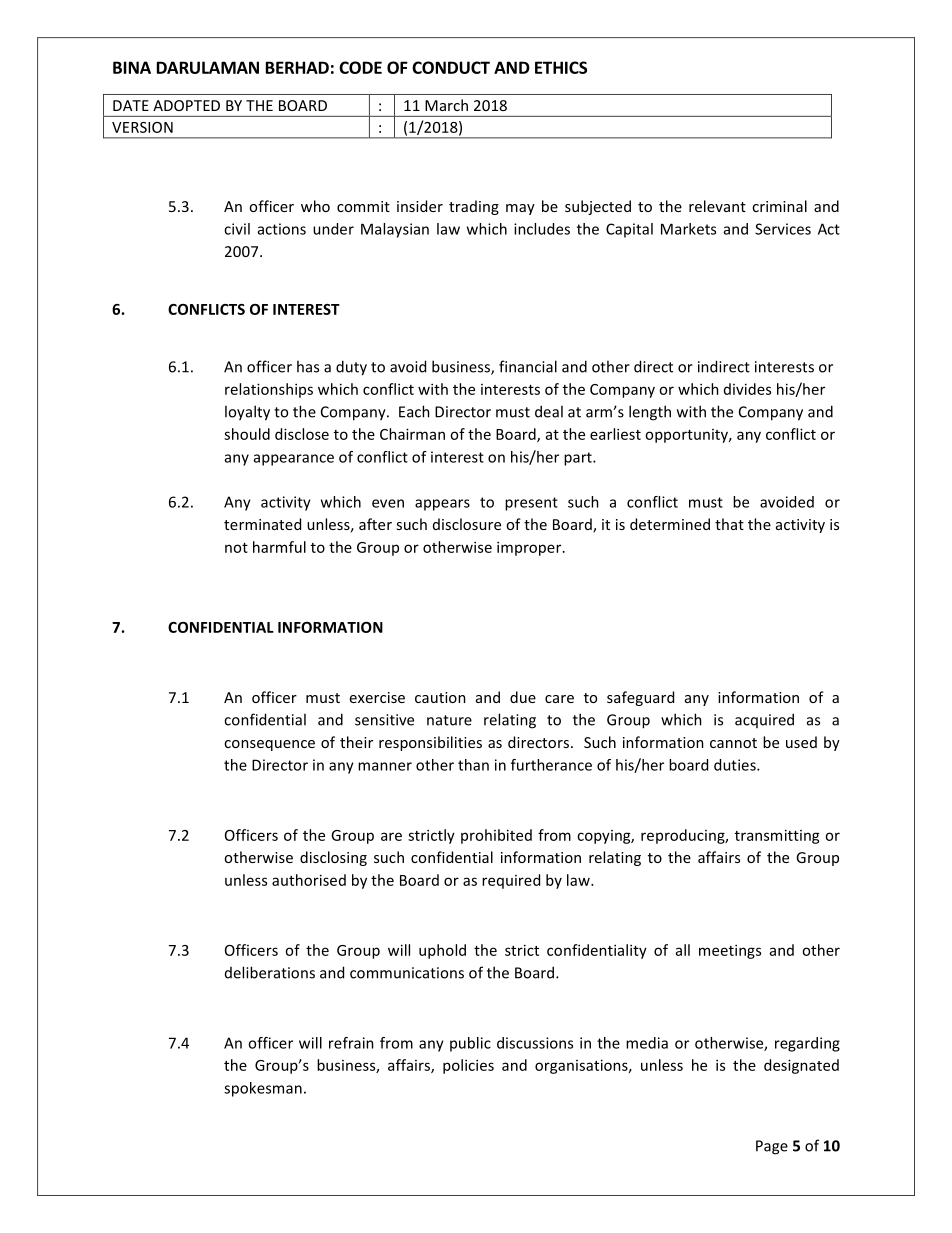 The height and width of the screenshot is (1233, 952). Describe the element at coordinates (717, 206) in the screenshot. I see `relevant` at that location.
